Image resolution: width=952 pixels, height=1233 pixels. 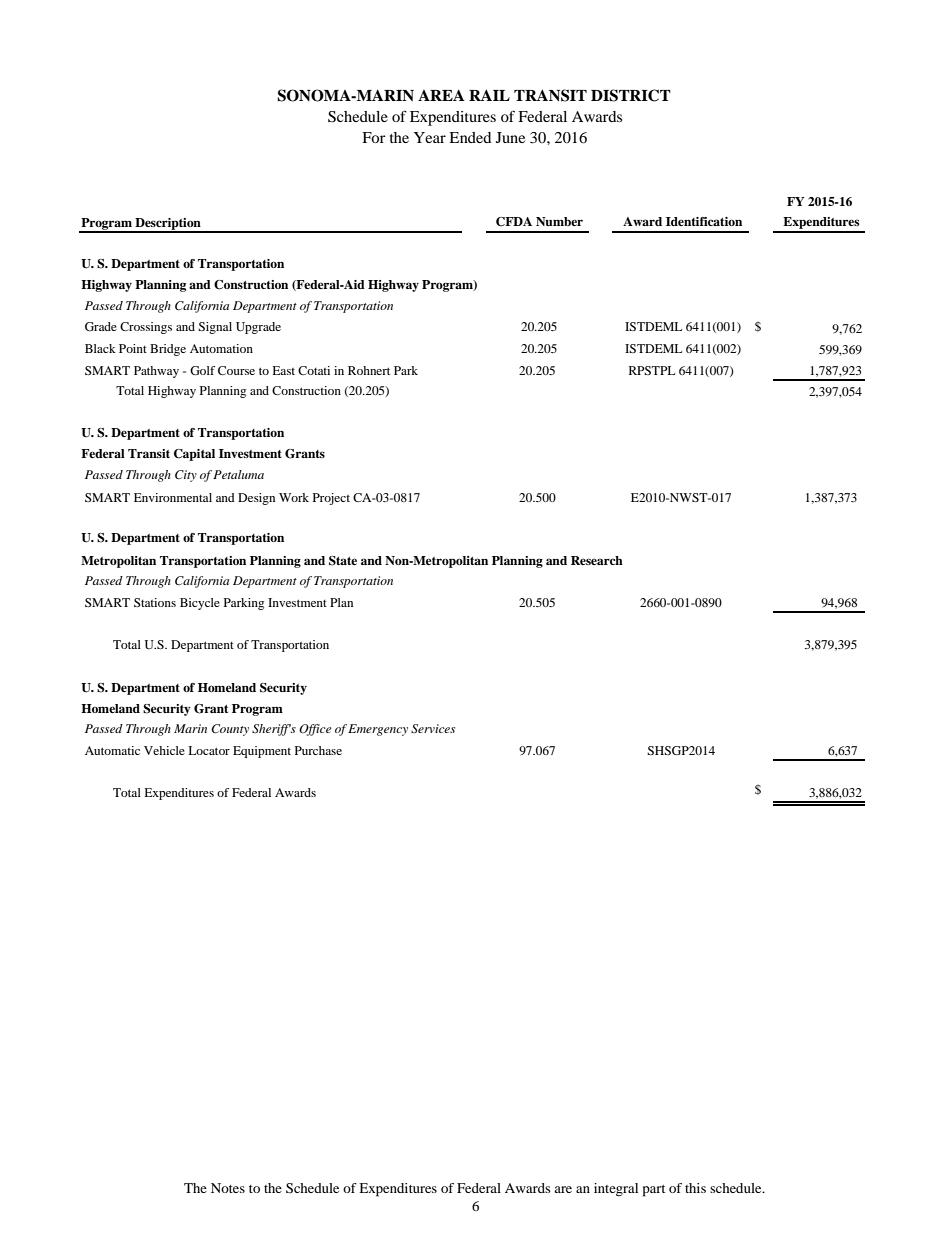 What do you see at coordinates (616, 1190) in the document?
I see `integral` at bounding box center [616, 1190].
